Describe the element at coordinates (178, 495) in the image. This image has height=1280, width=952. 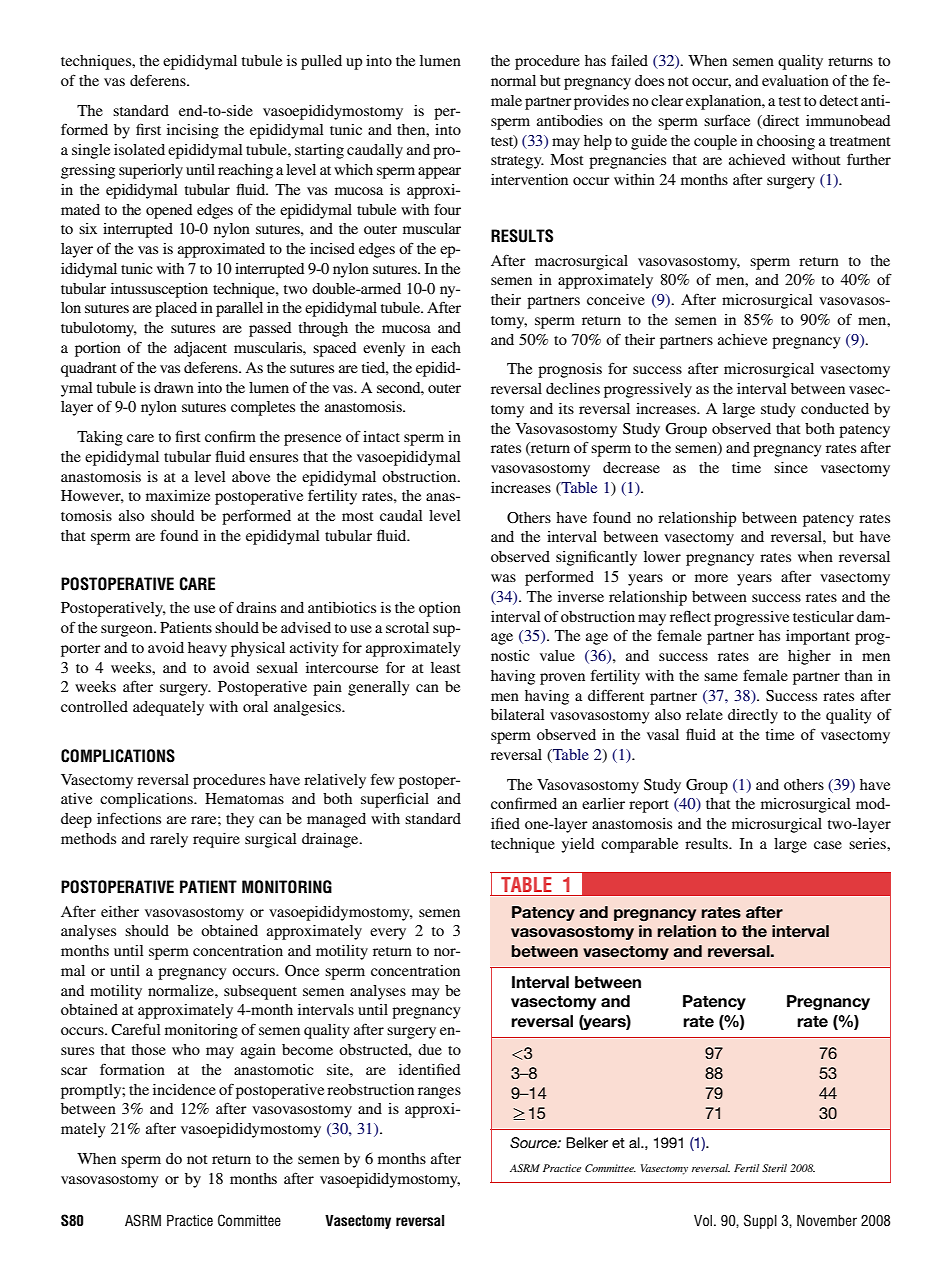
I see `maximize` at that location.
